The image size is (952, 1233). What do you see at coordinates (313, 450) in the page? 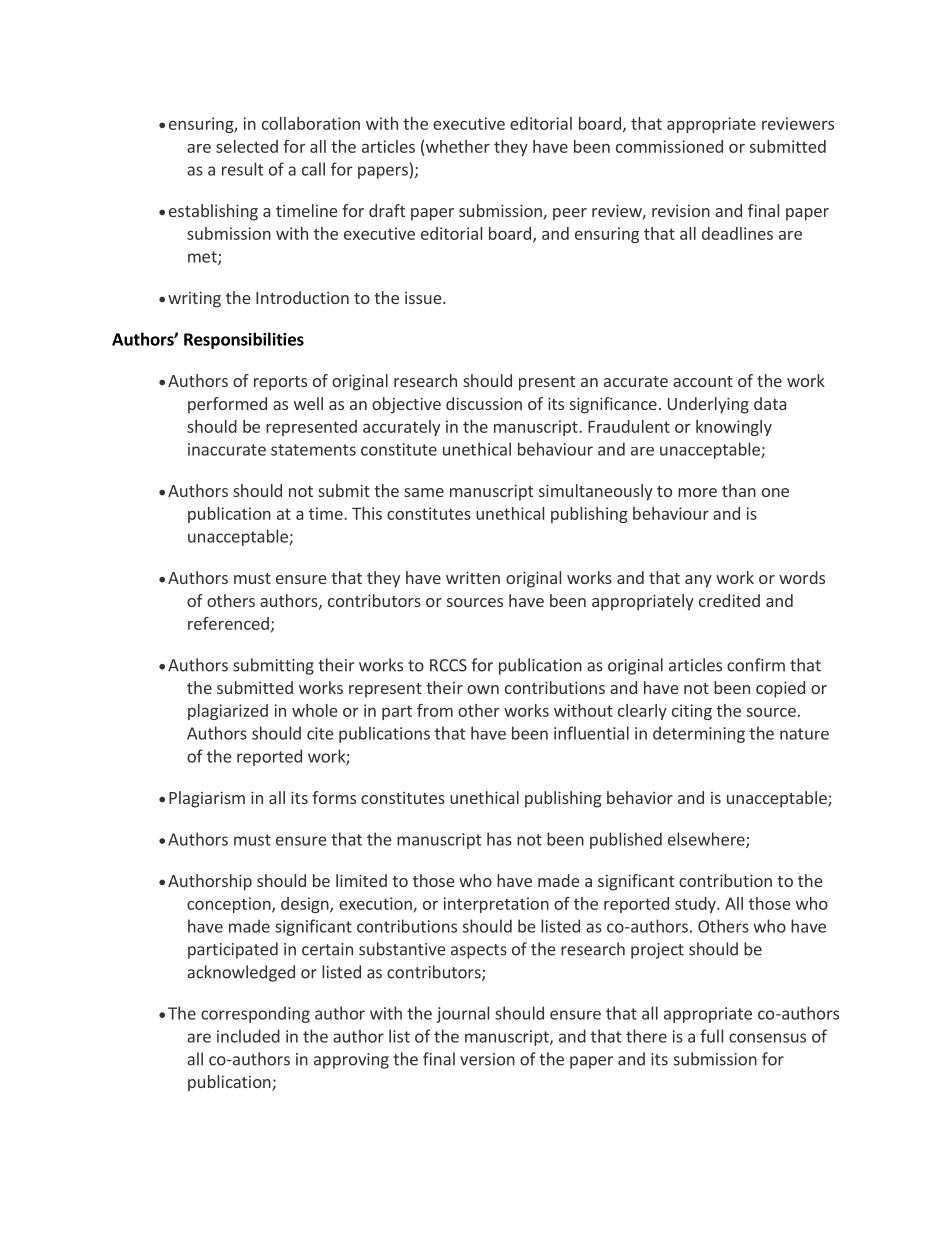
I see `statements` at bounding box center [313, 450].
